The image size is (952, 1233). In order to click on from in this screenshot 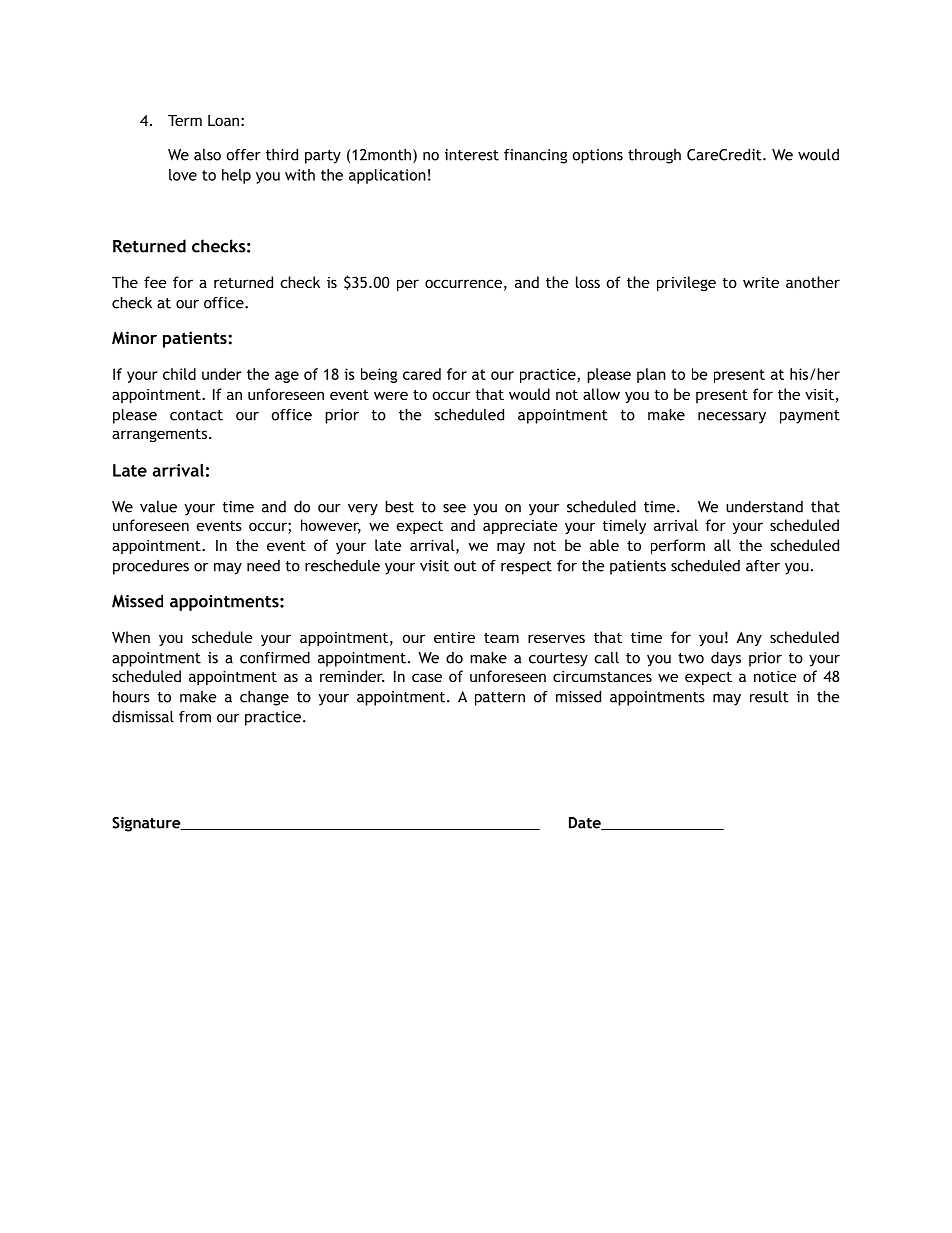, I will do `click(195, 717)`.
